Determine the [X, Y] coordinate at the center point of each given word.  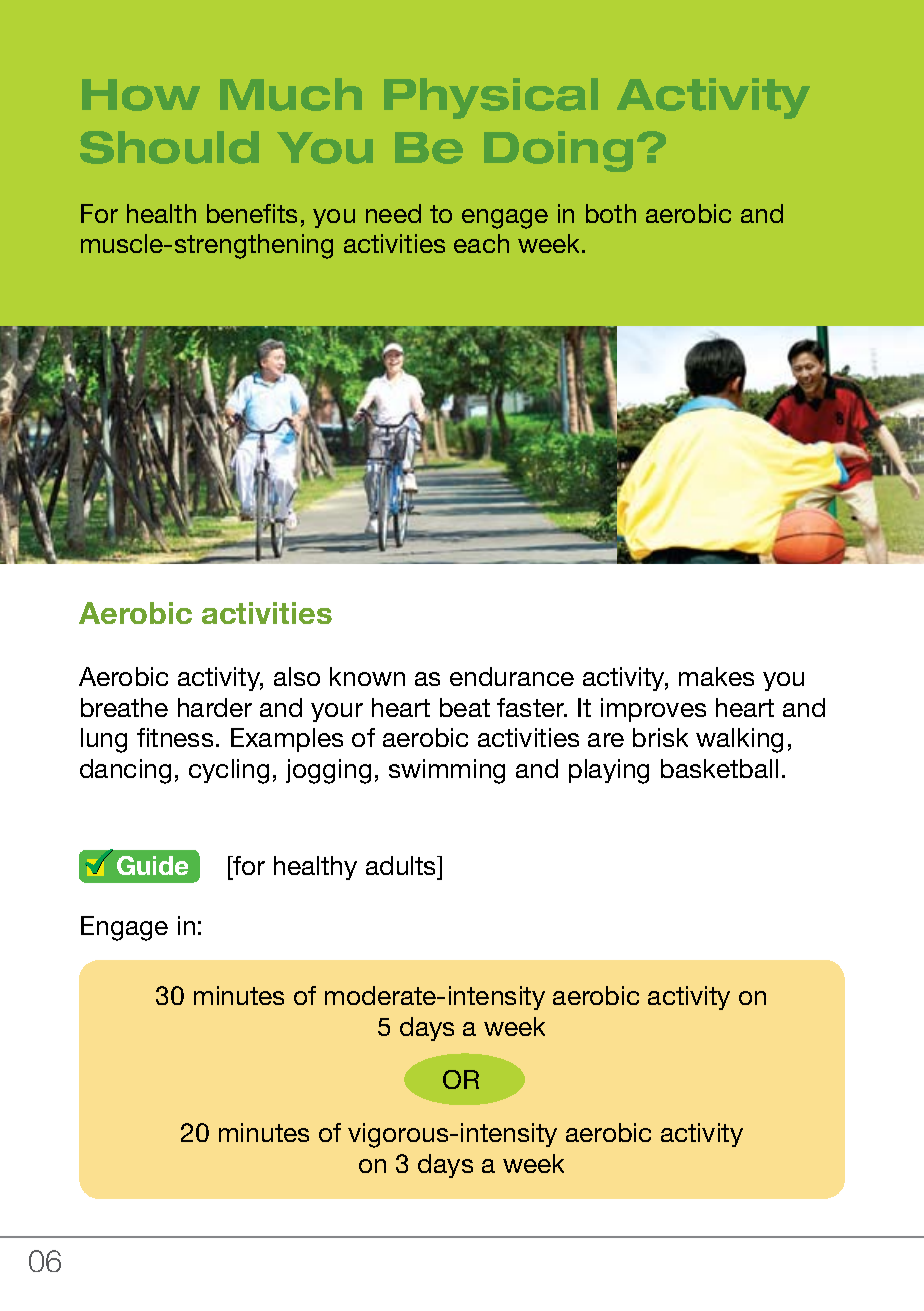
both [611, 213]
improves [653, 710]
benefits [252, 213]
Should [169, 147]
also [297, 676]
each [481, 243]
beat [465, 707]
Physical [491, 98]
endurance [512, 676]
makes [716, 676]
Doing [558, 151]
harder [215, 707]
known [367, 676]
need [393, 213]
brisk [660, 737]
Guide [152, 865]
